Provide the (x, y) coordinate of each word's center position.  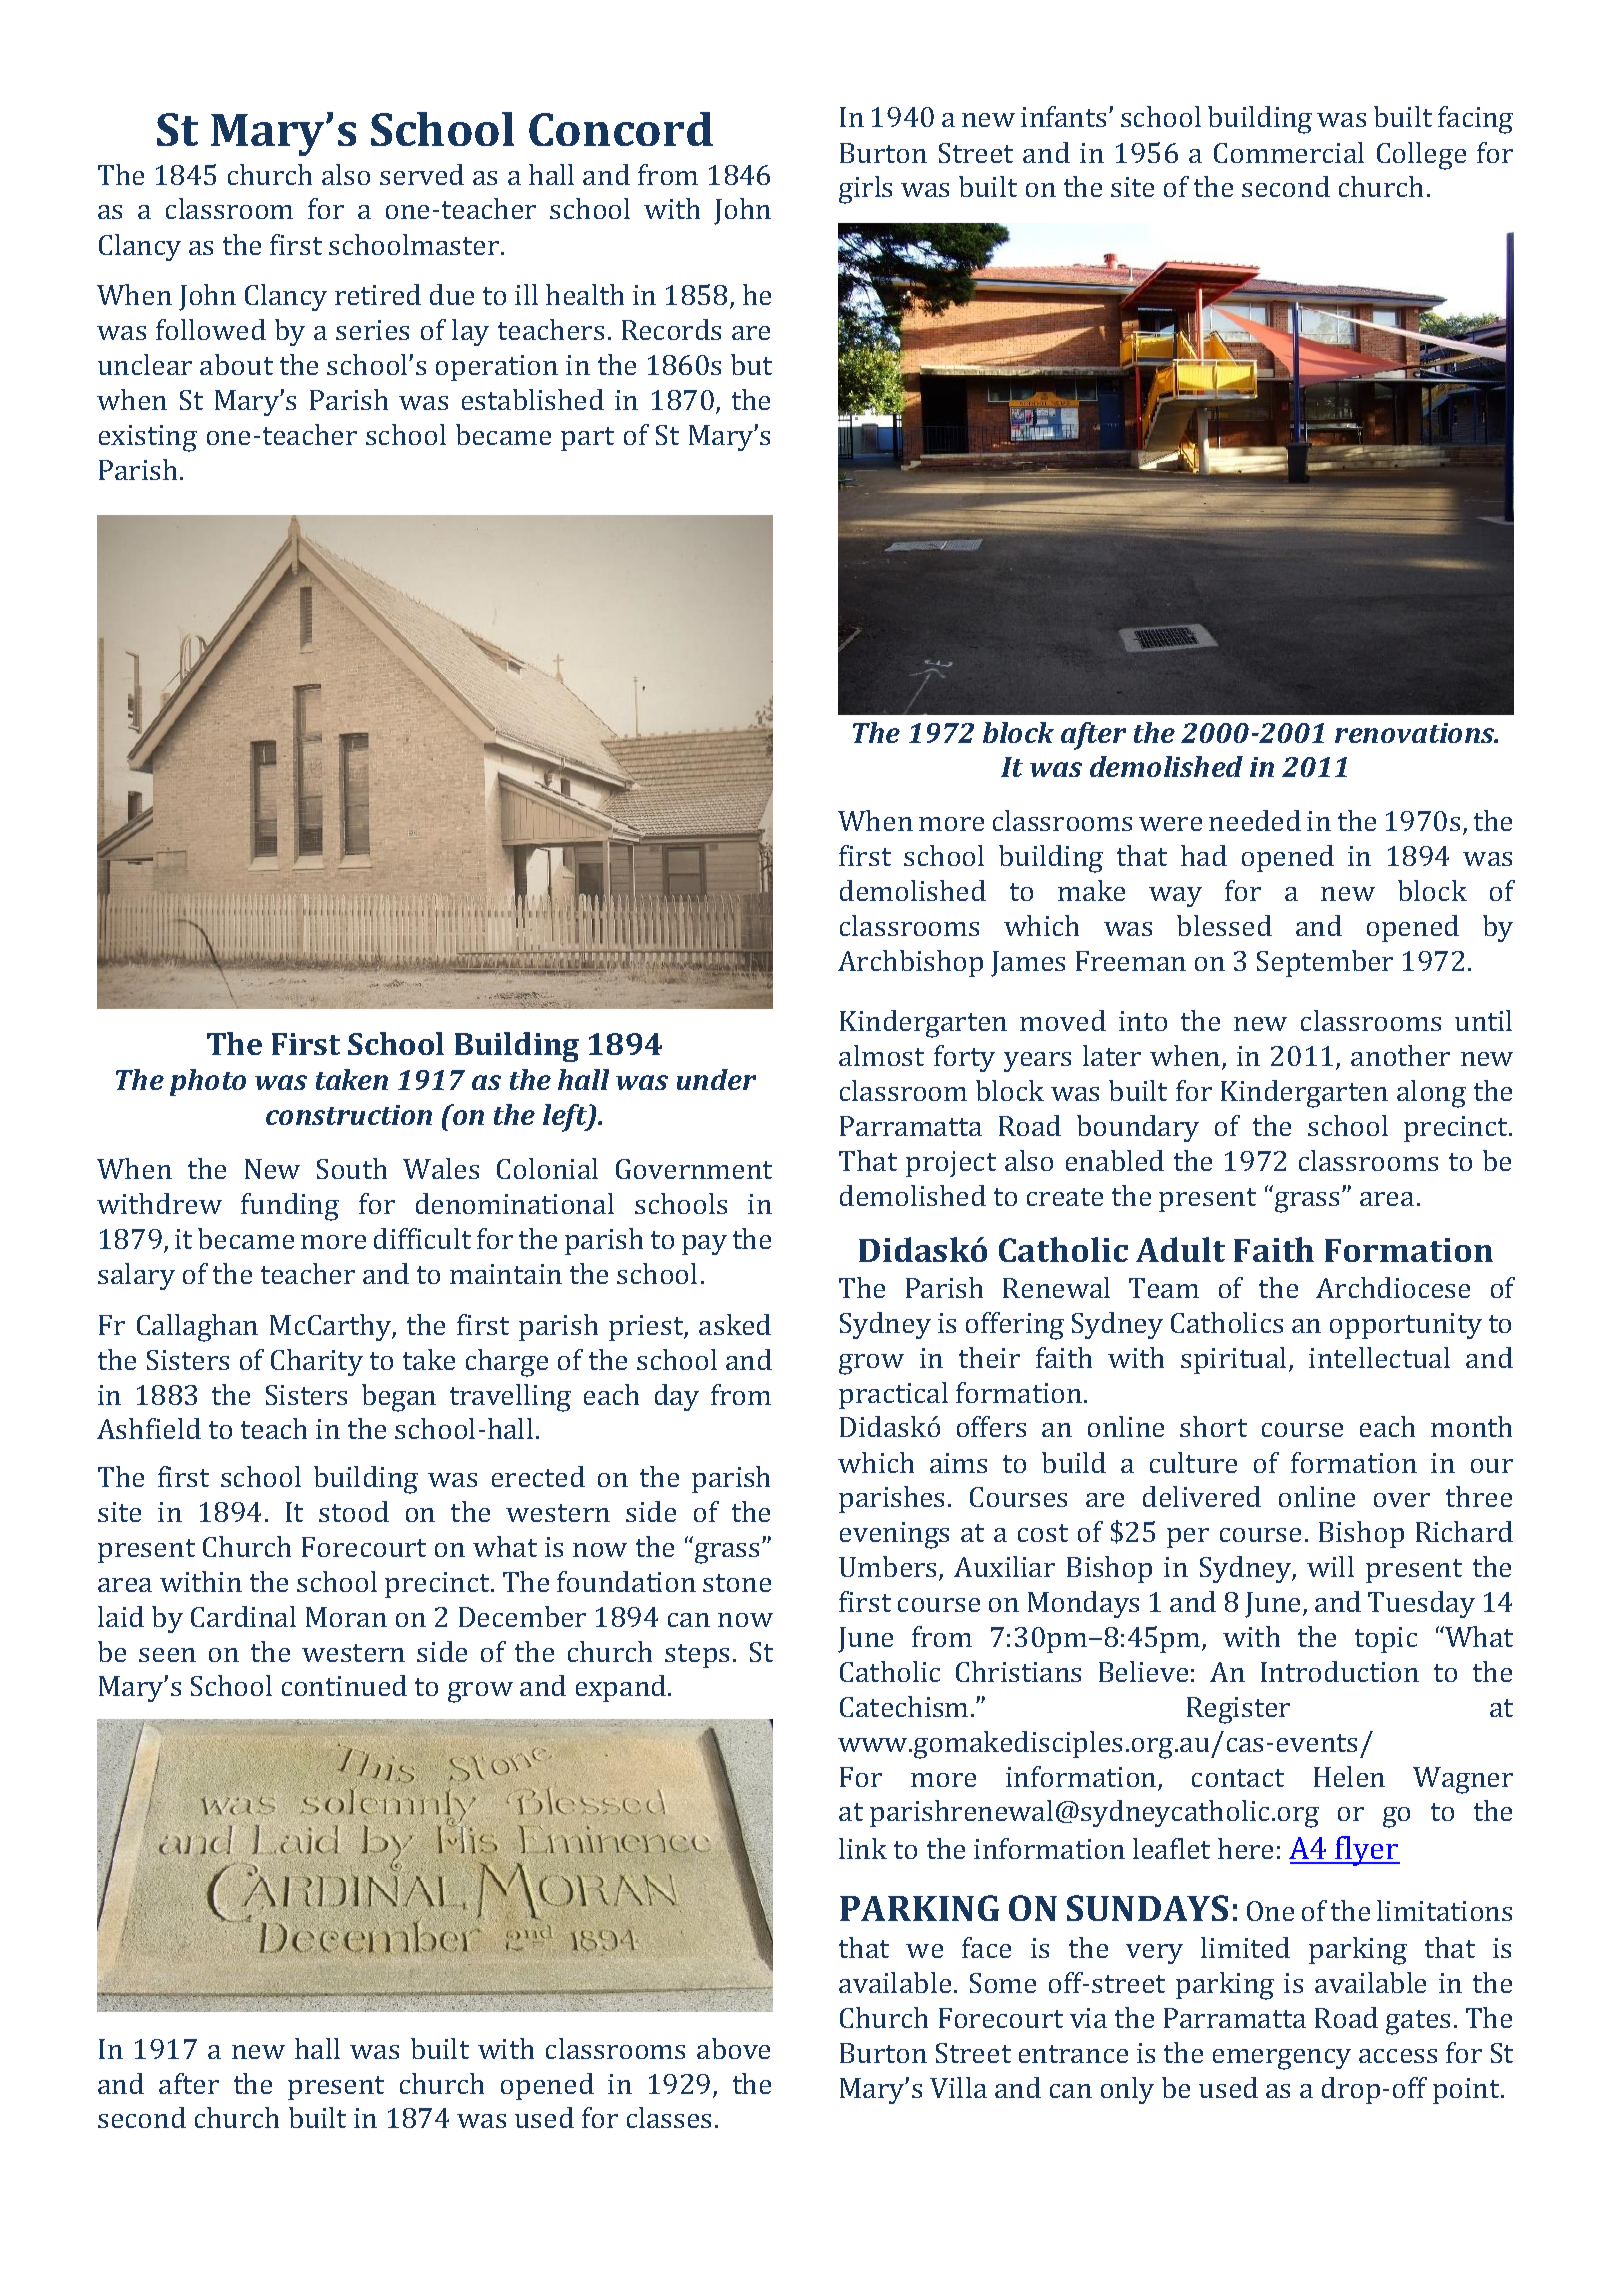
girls (865, 190)
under (716, 1079)
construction (349, 1115)
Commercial (1289, 152)
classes (669, 2117)
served (422, 174)
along (1431, 1094)
